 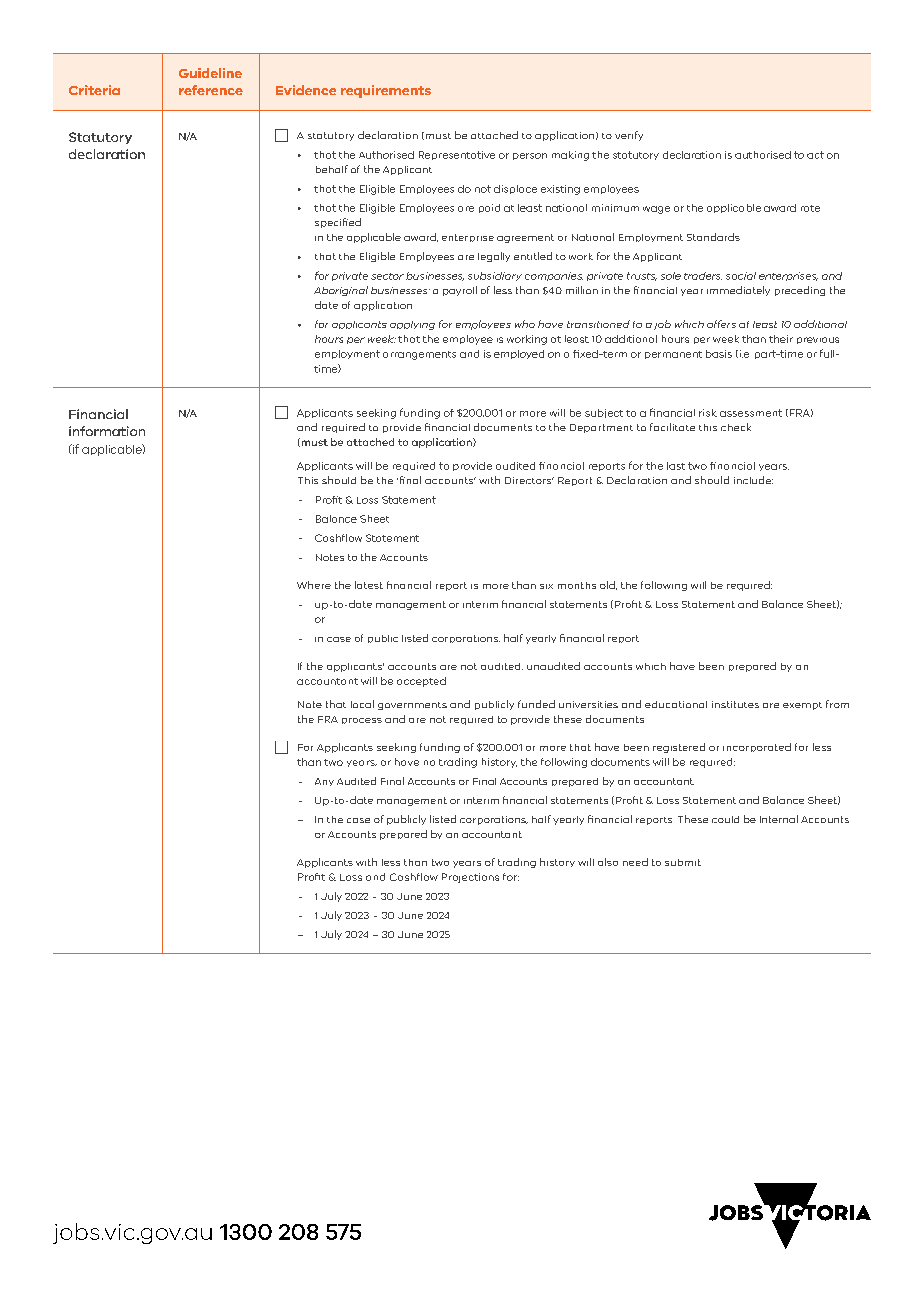 I want to click on immediately, so click(x=738, y=291).
